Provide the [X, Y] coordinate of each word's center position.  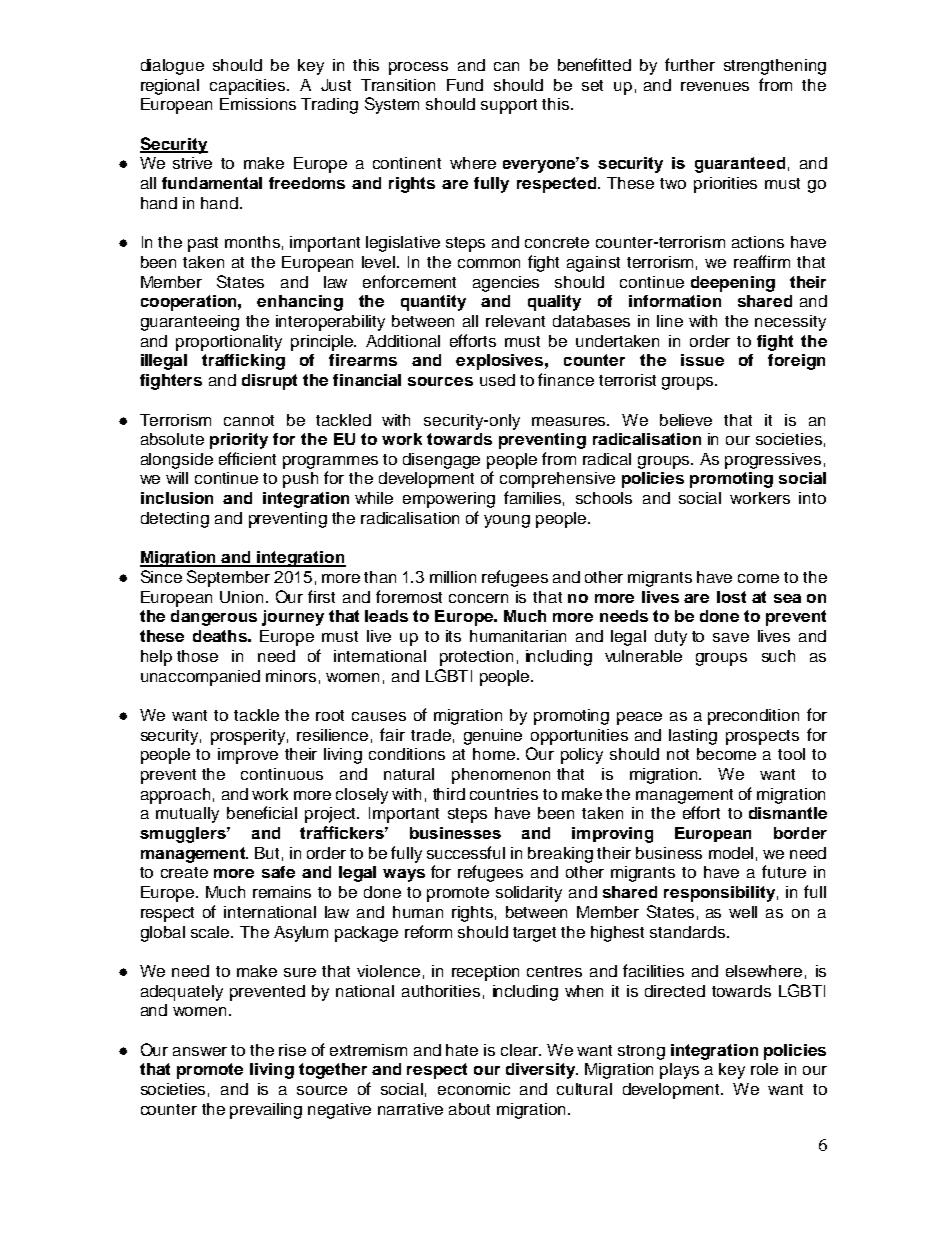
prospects [762, 737]
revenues [715, 86]
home [495, 754]
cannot [249, 420]
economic [474, 1089]
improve [248, 756]
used [497, 380]
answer [200, 1051]
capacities [249, 87]
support [509, 106]
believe [686, 420]
